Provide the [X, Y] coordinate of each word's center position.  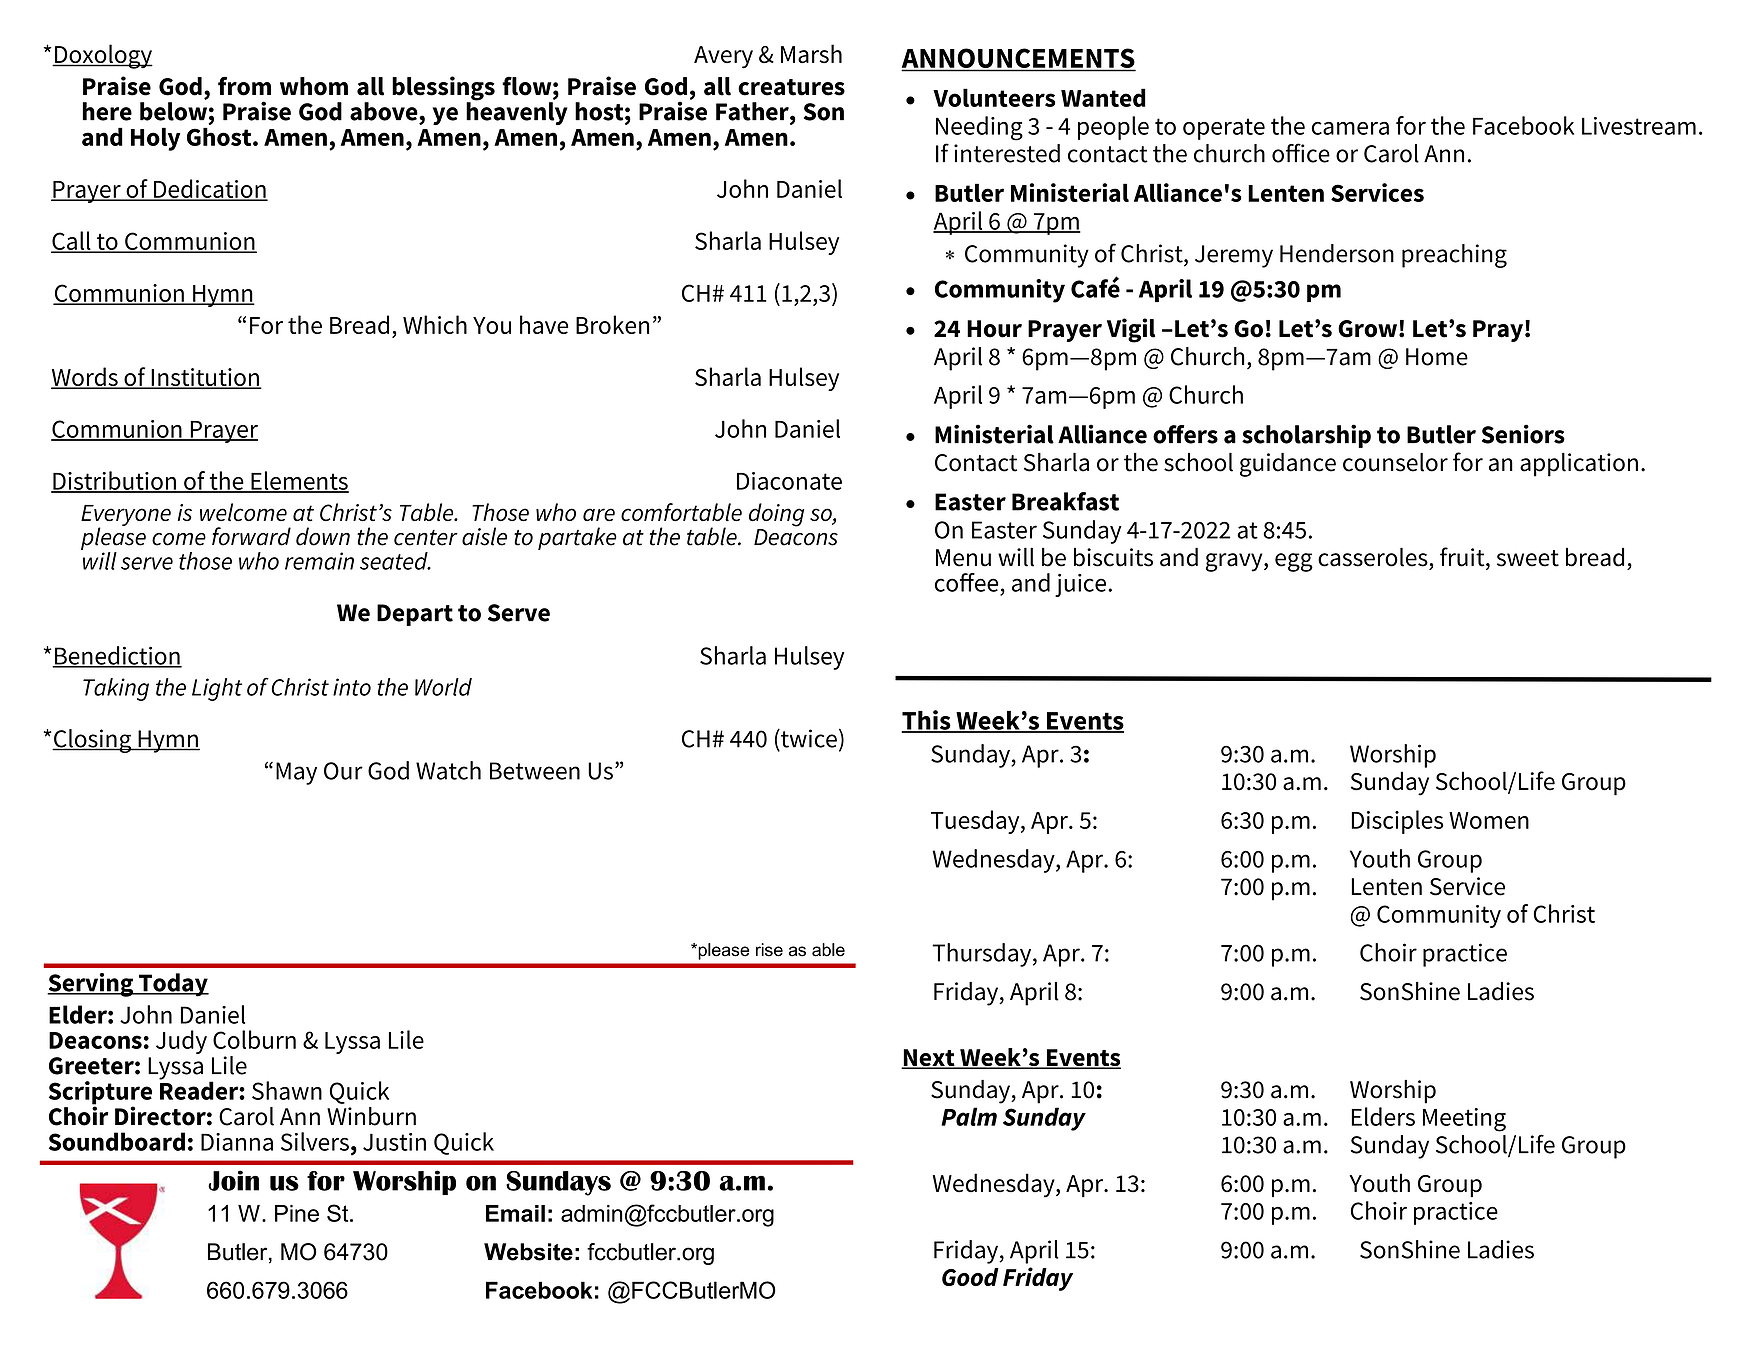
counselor [1395, 462]
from [244, 86]
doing [776, 515]
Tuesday [976, 822]
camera [1350, 128]
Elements [299, 481]
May [296, 773]
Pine [297, 1213]
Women [1489, 820]
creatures [791, 87]
